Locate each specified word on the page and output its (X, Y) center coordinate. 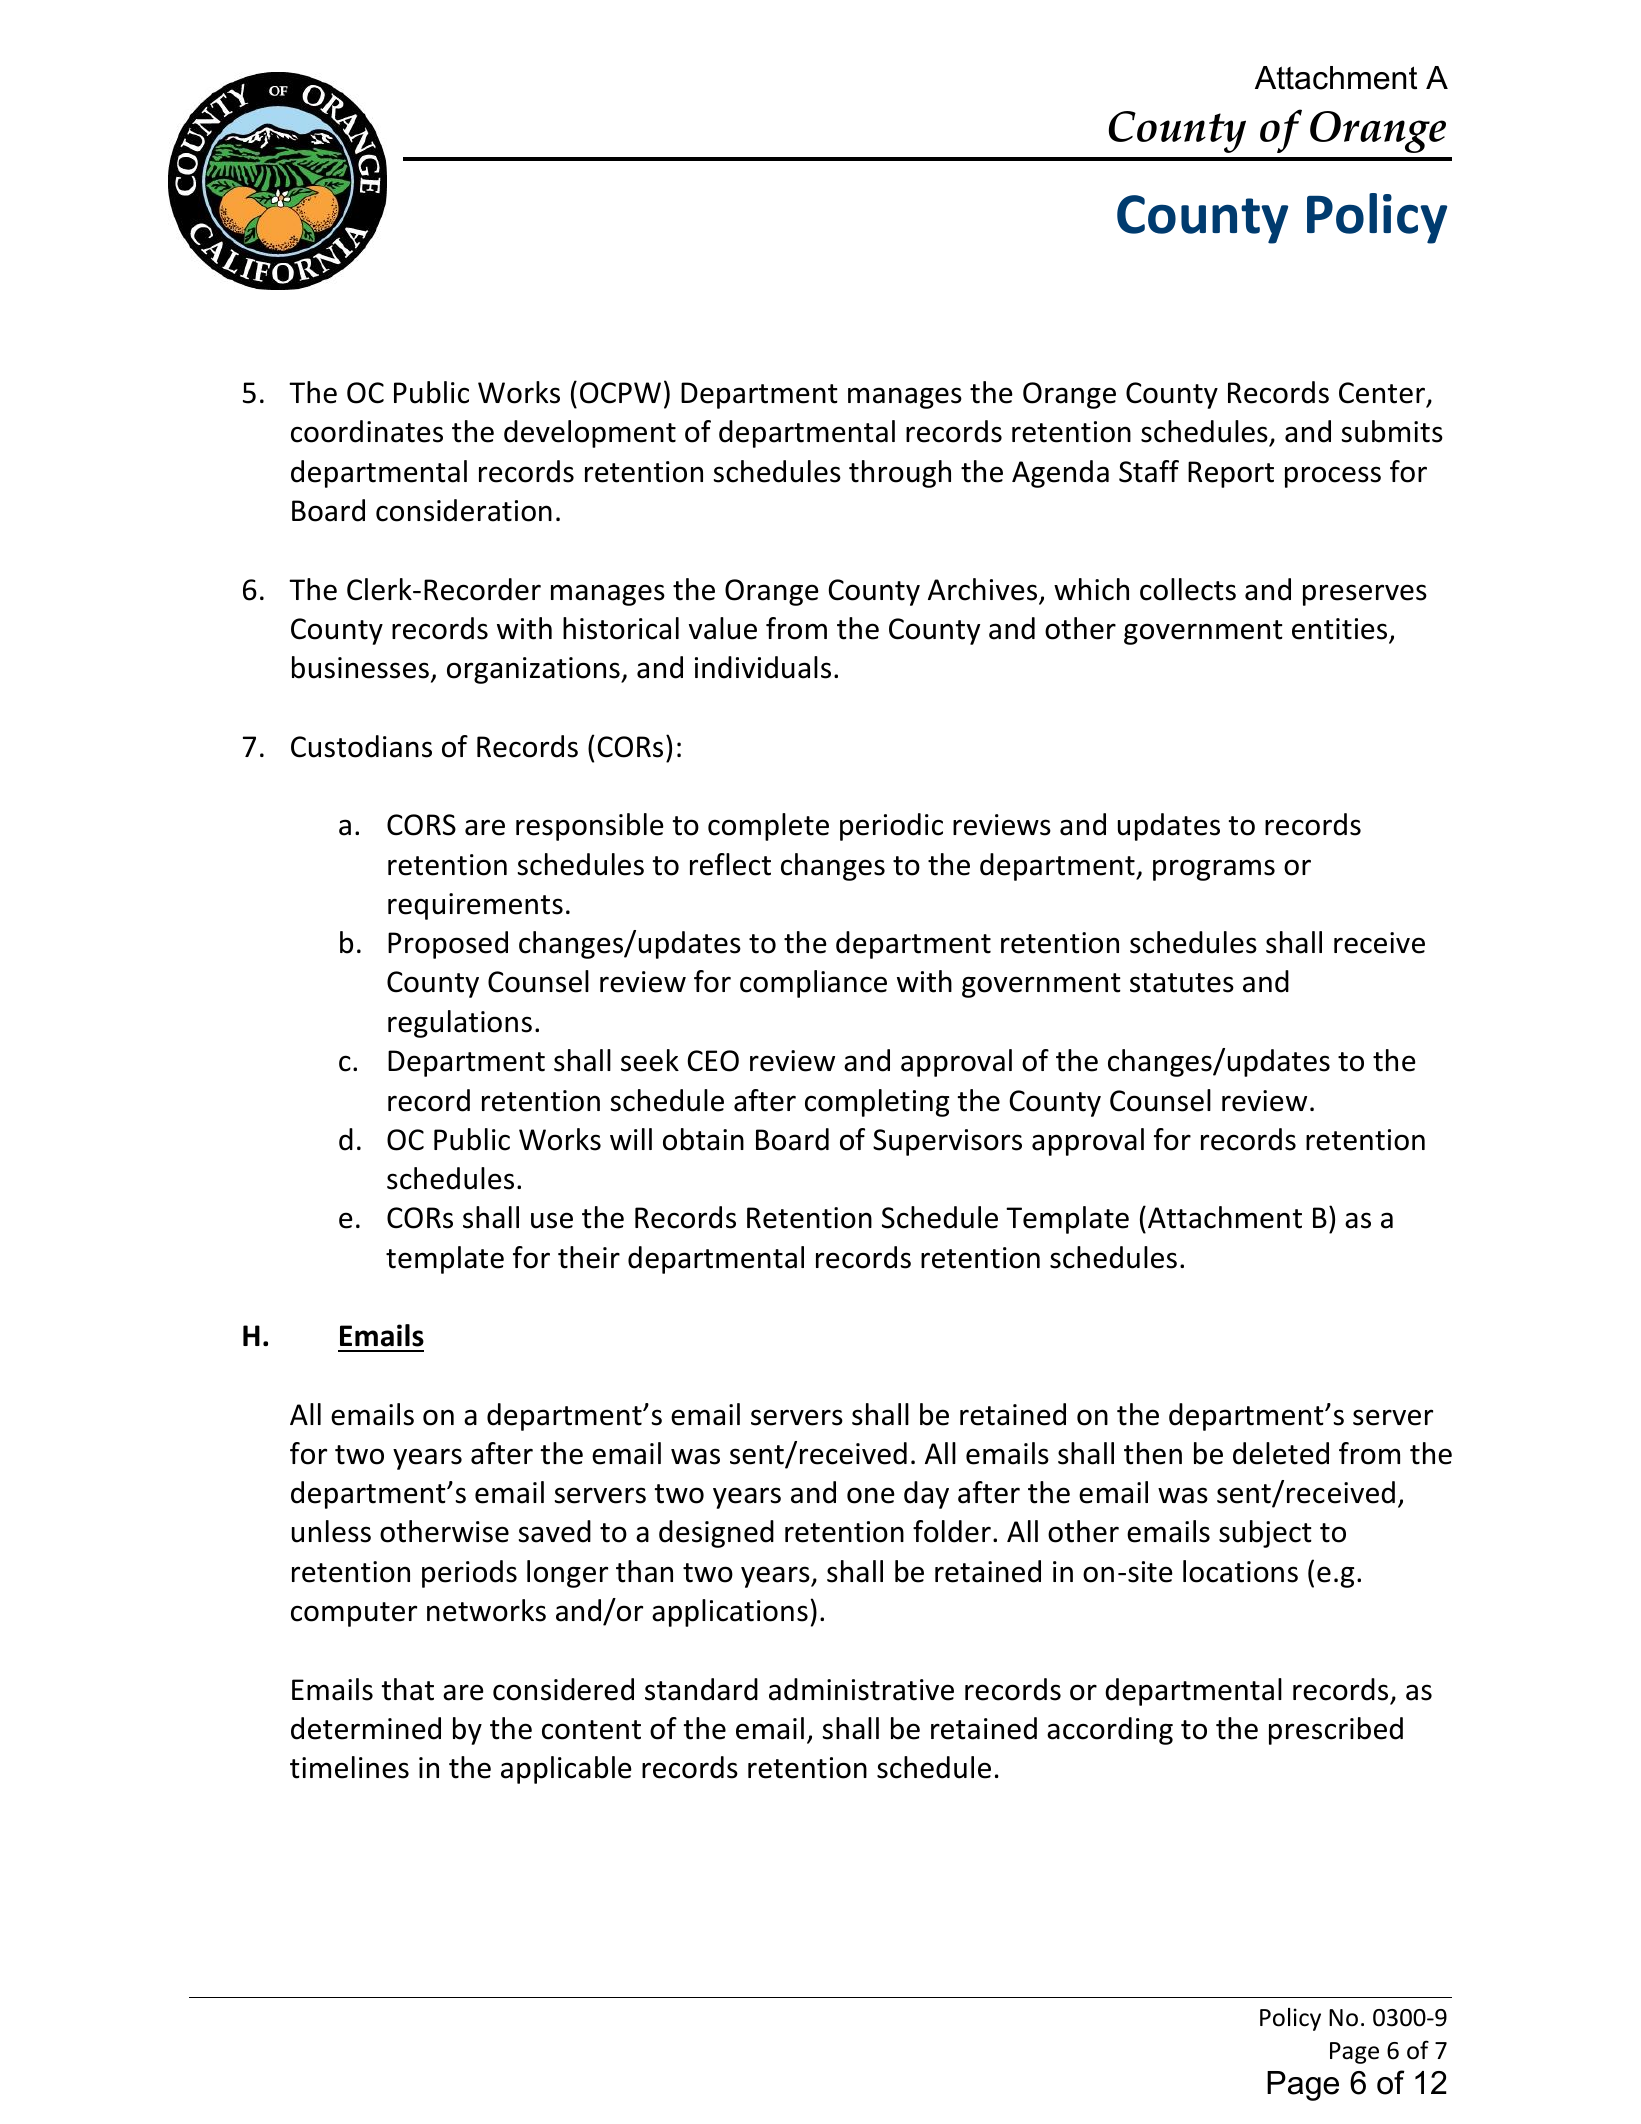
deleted (1281, 1453)
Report (1231, 474)
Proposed (448, 945)
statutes (1182, 983)
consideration (464, 510)
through (900, 474)
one (871, 1495)
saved (555, 1531)
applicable (566, 1770)
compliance (813, 984)
